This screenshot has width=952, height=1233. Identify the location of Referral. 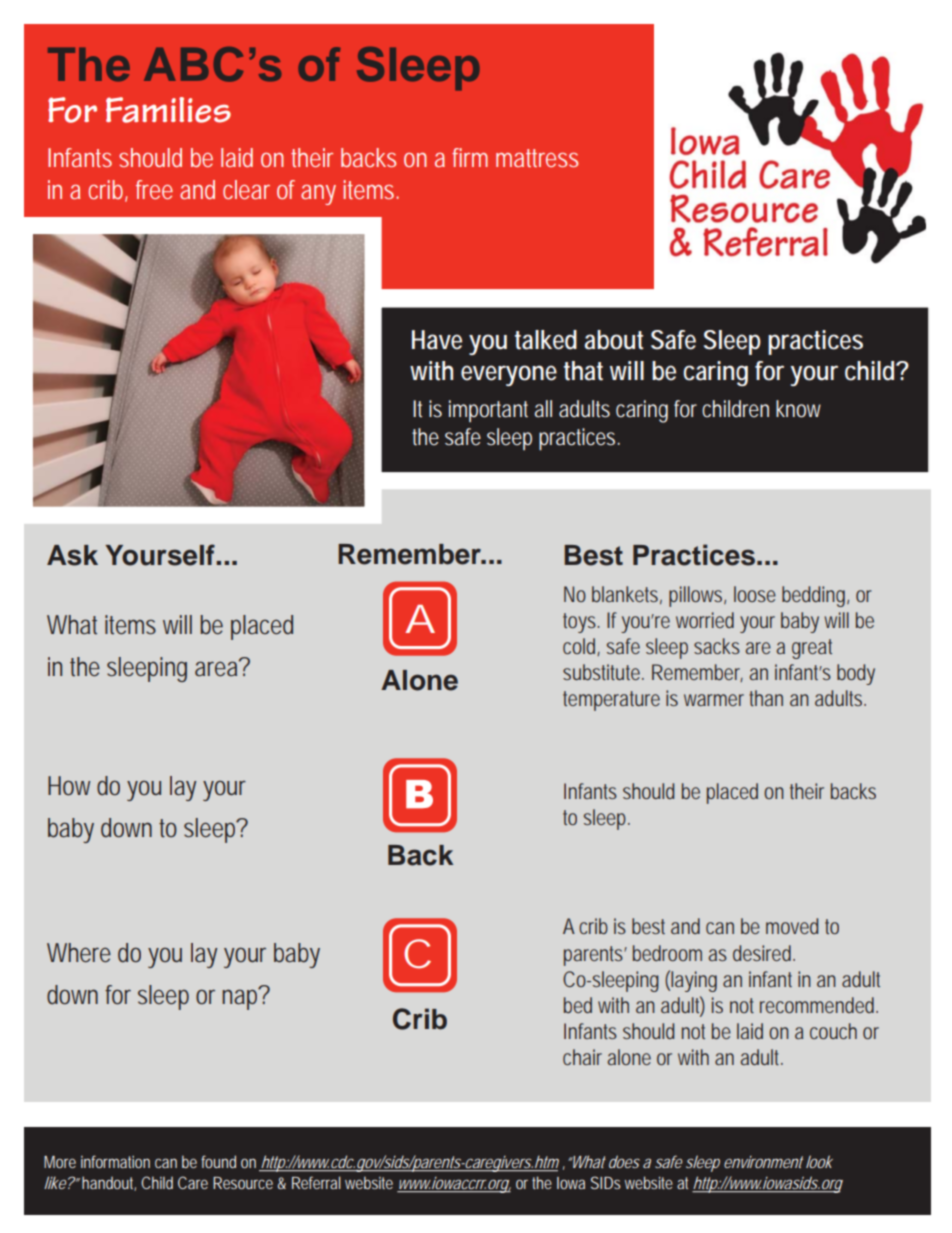
(316, 1182).
